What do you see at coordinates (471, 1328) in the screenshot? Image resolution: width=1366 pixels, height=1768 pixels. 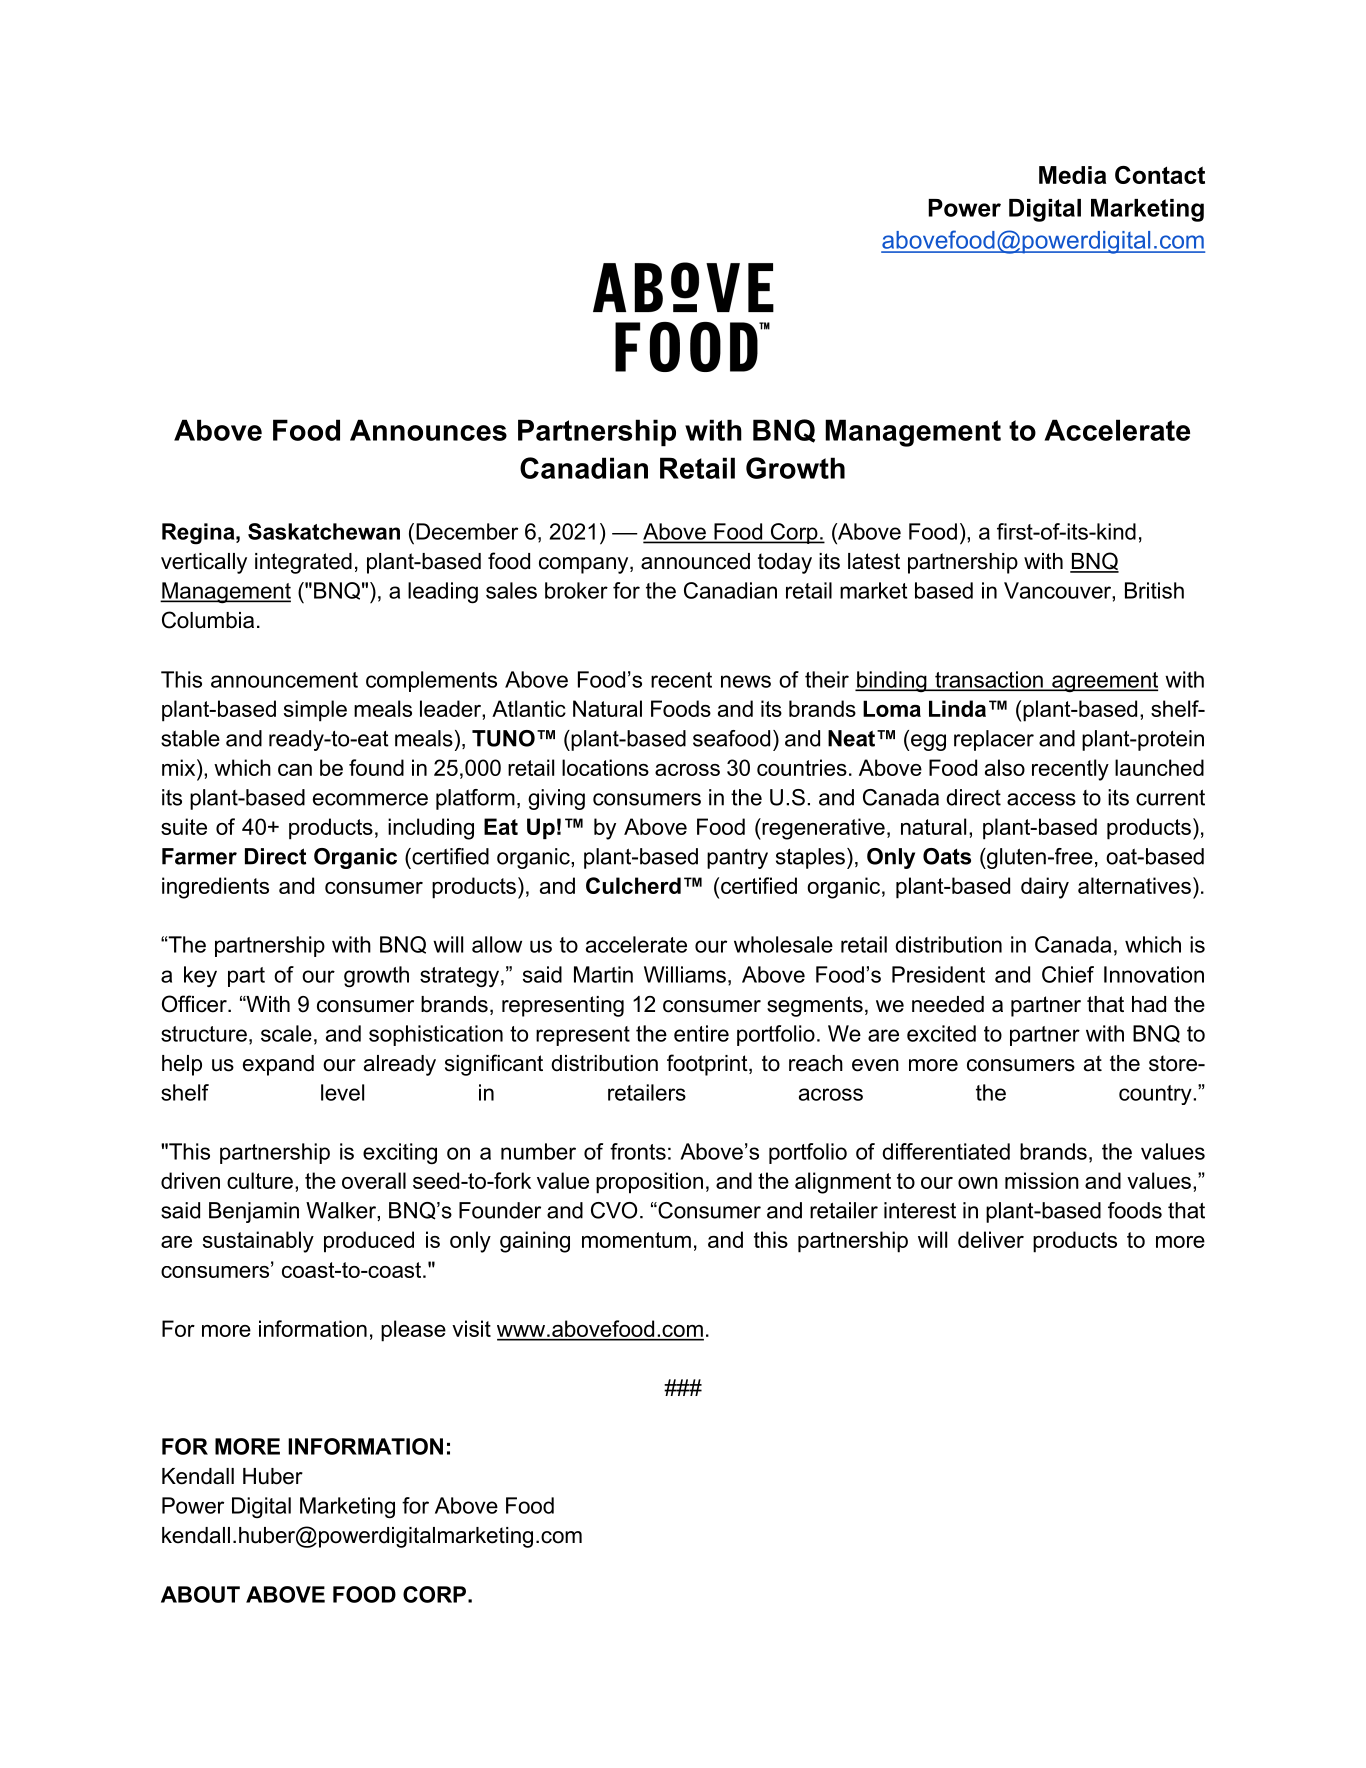 I see `visit` at bounding box center [471, 1328].
